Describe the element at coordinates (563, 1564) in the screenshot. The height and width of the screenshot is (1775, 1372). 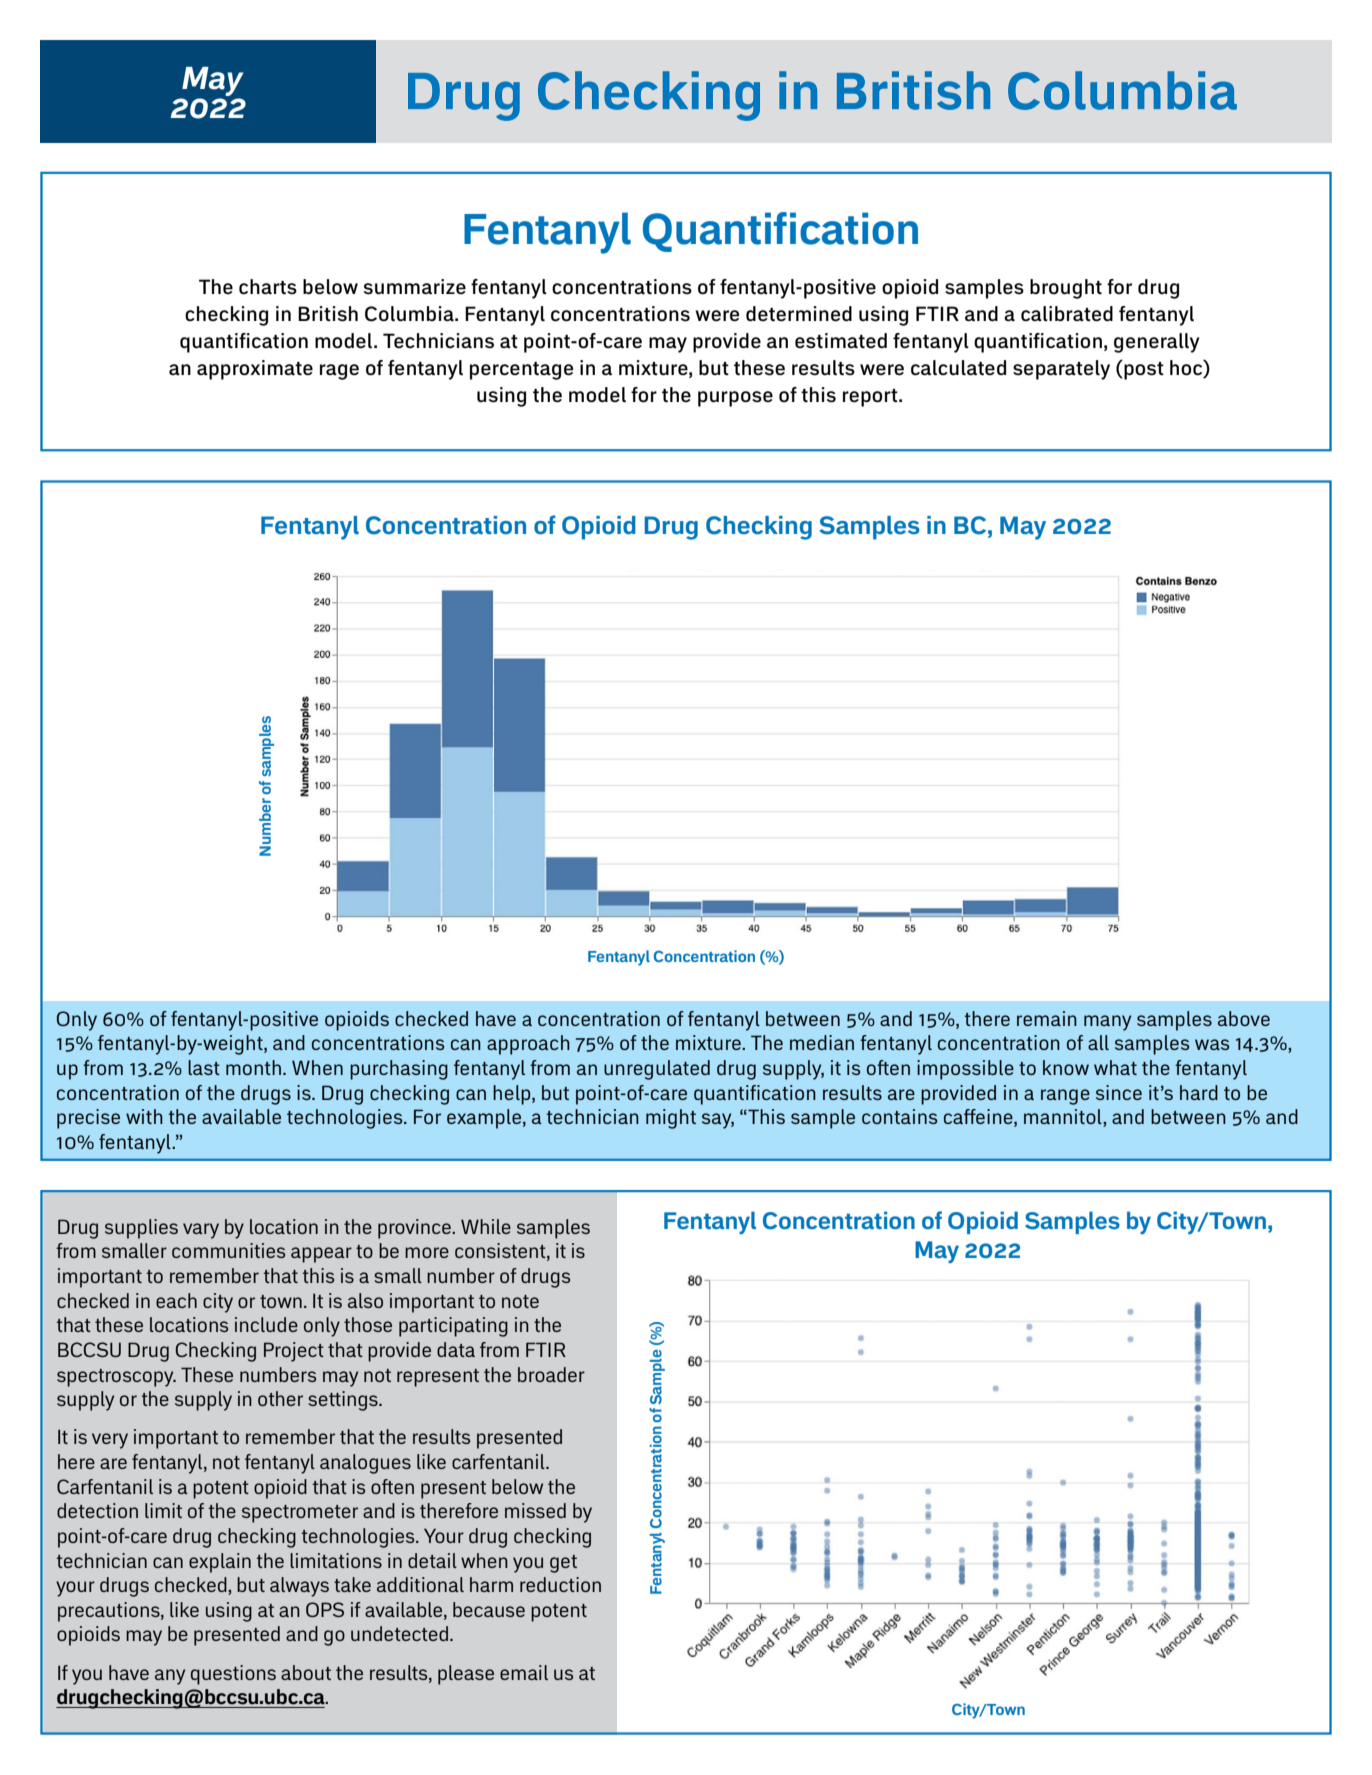
I see `get` at that location.
